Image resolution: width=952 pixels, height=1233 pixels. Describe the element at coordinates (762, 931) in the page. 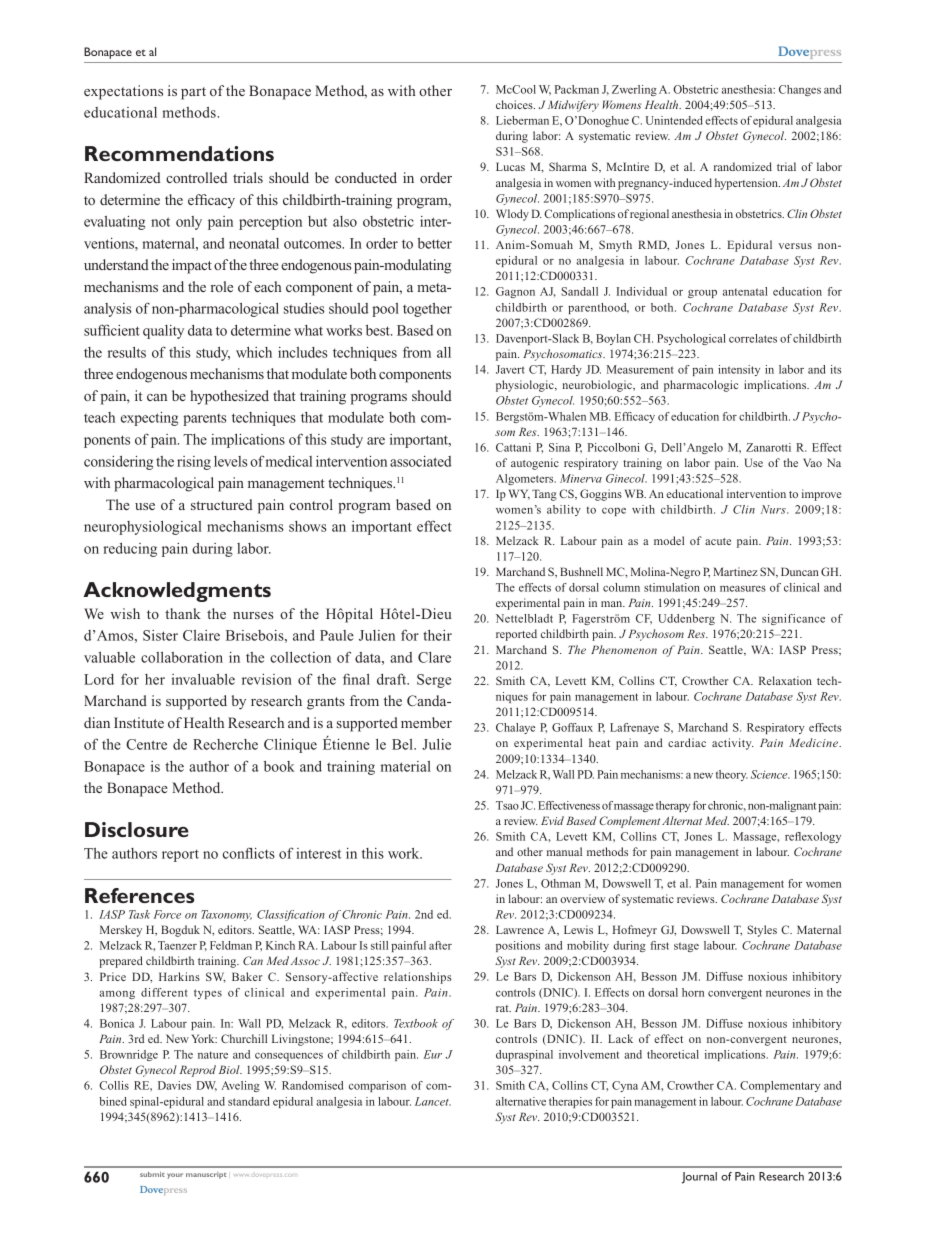

I see `Styles` at that location.
